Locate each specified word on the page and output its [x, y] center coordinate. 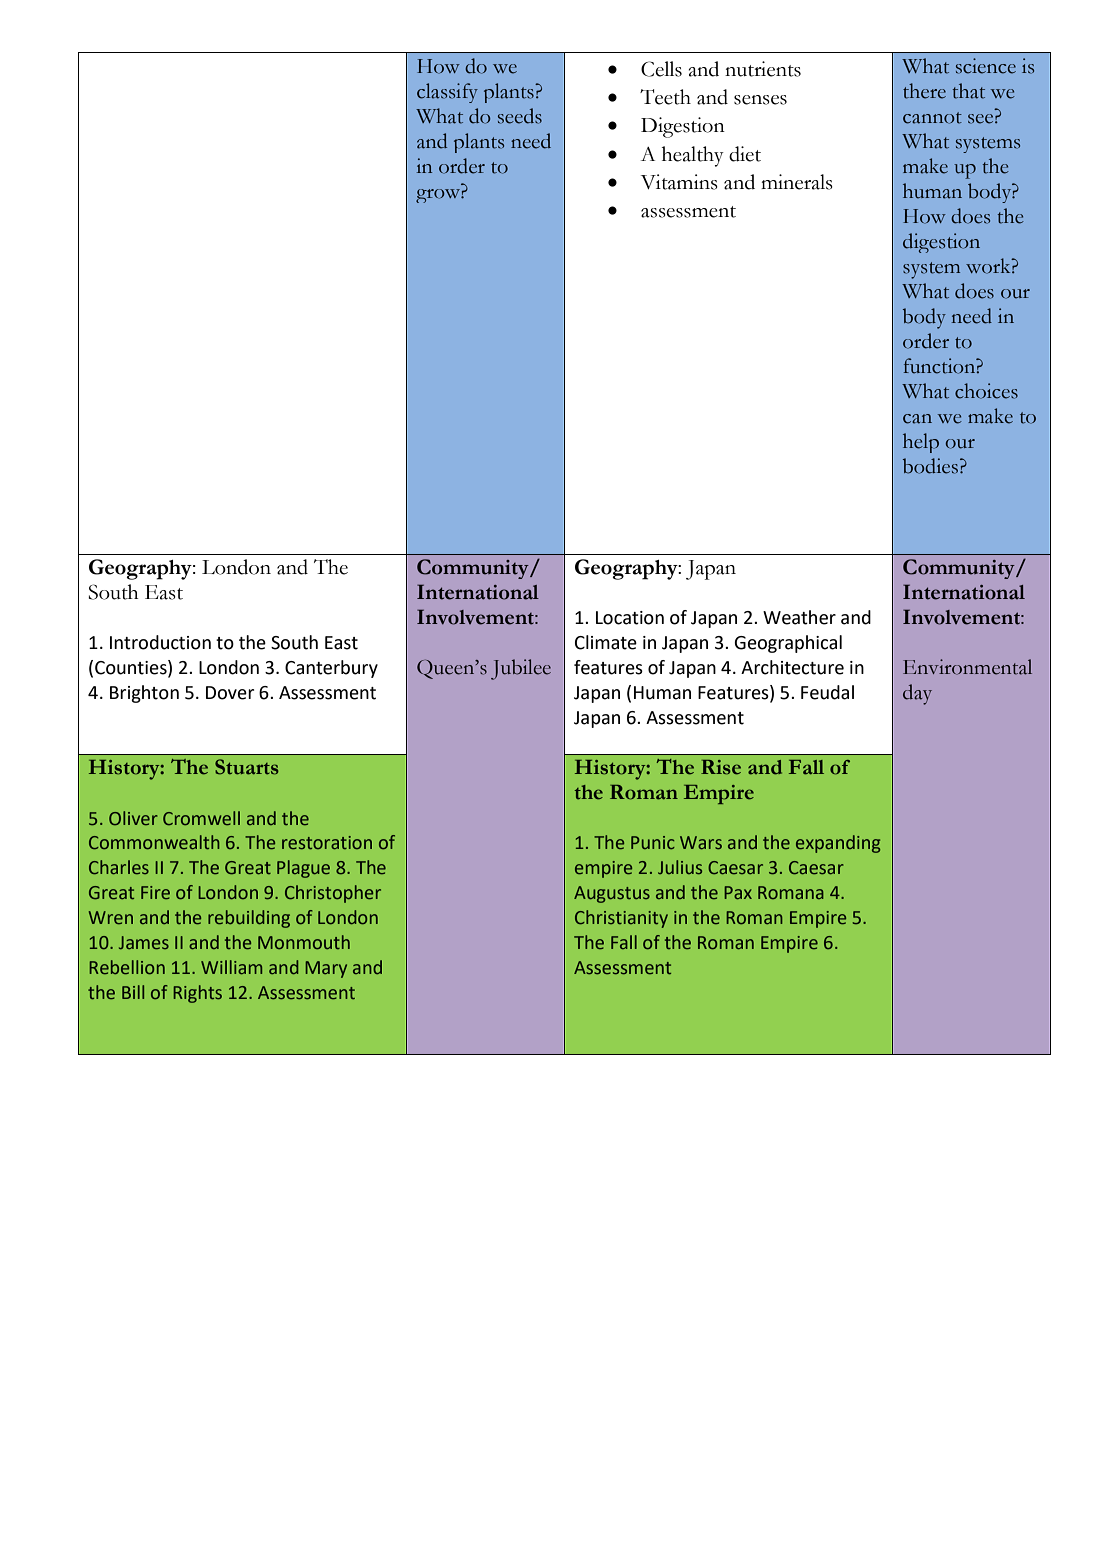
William [231, 967]
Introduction [160, 642]
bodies [930, 466]
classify [447, 93]
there [924, 91]
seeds [520, 116]
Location [630, 618]
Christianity [621, 919]
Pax [738, 892]
